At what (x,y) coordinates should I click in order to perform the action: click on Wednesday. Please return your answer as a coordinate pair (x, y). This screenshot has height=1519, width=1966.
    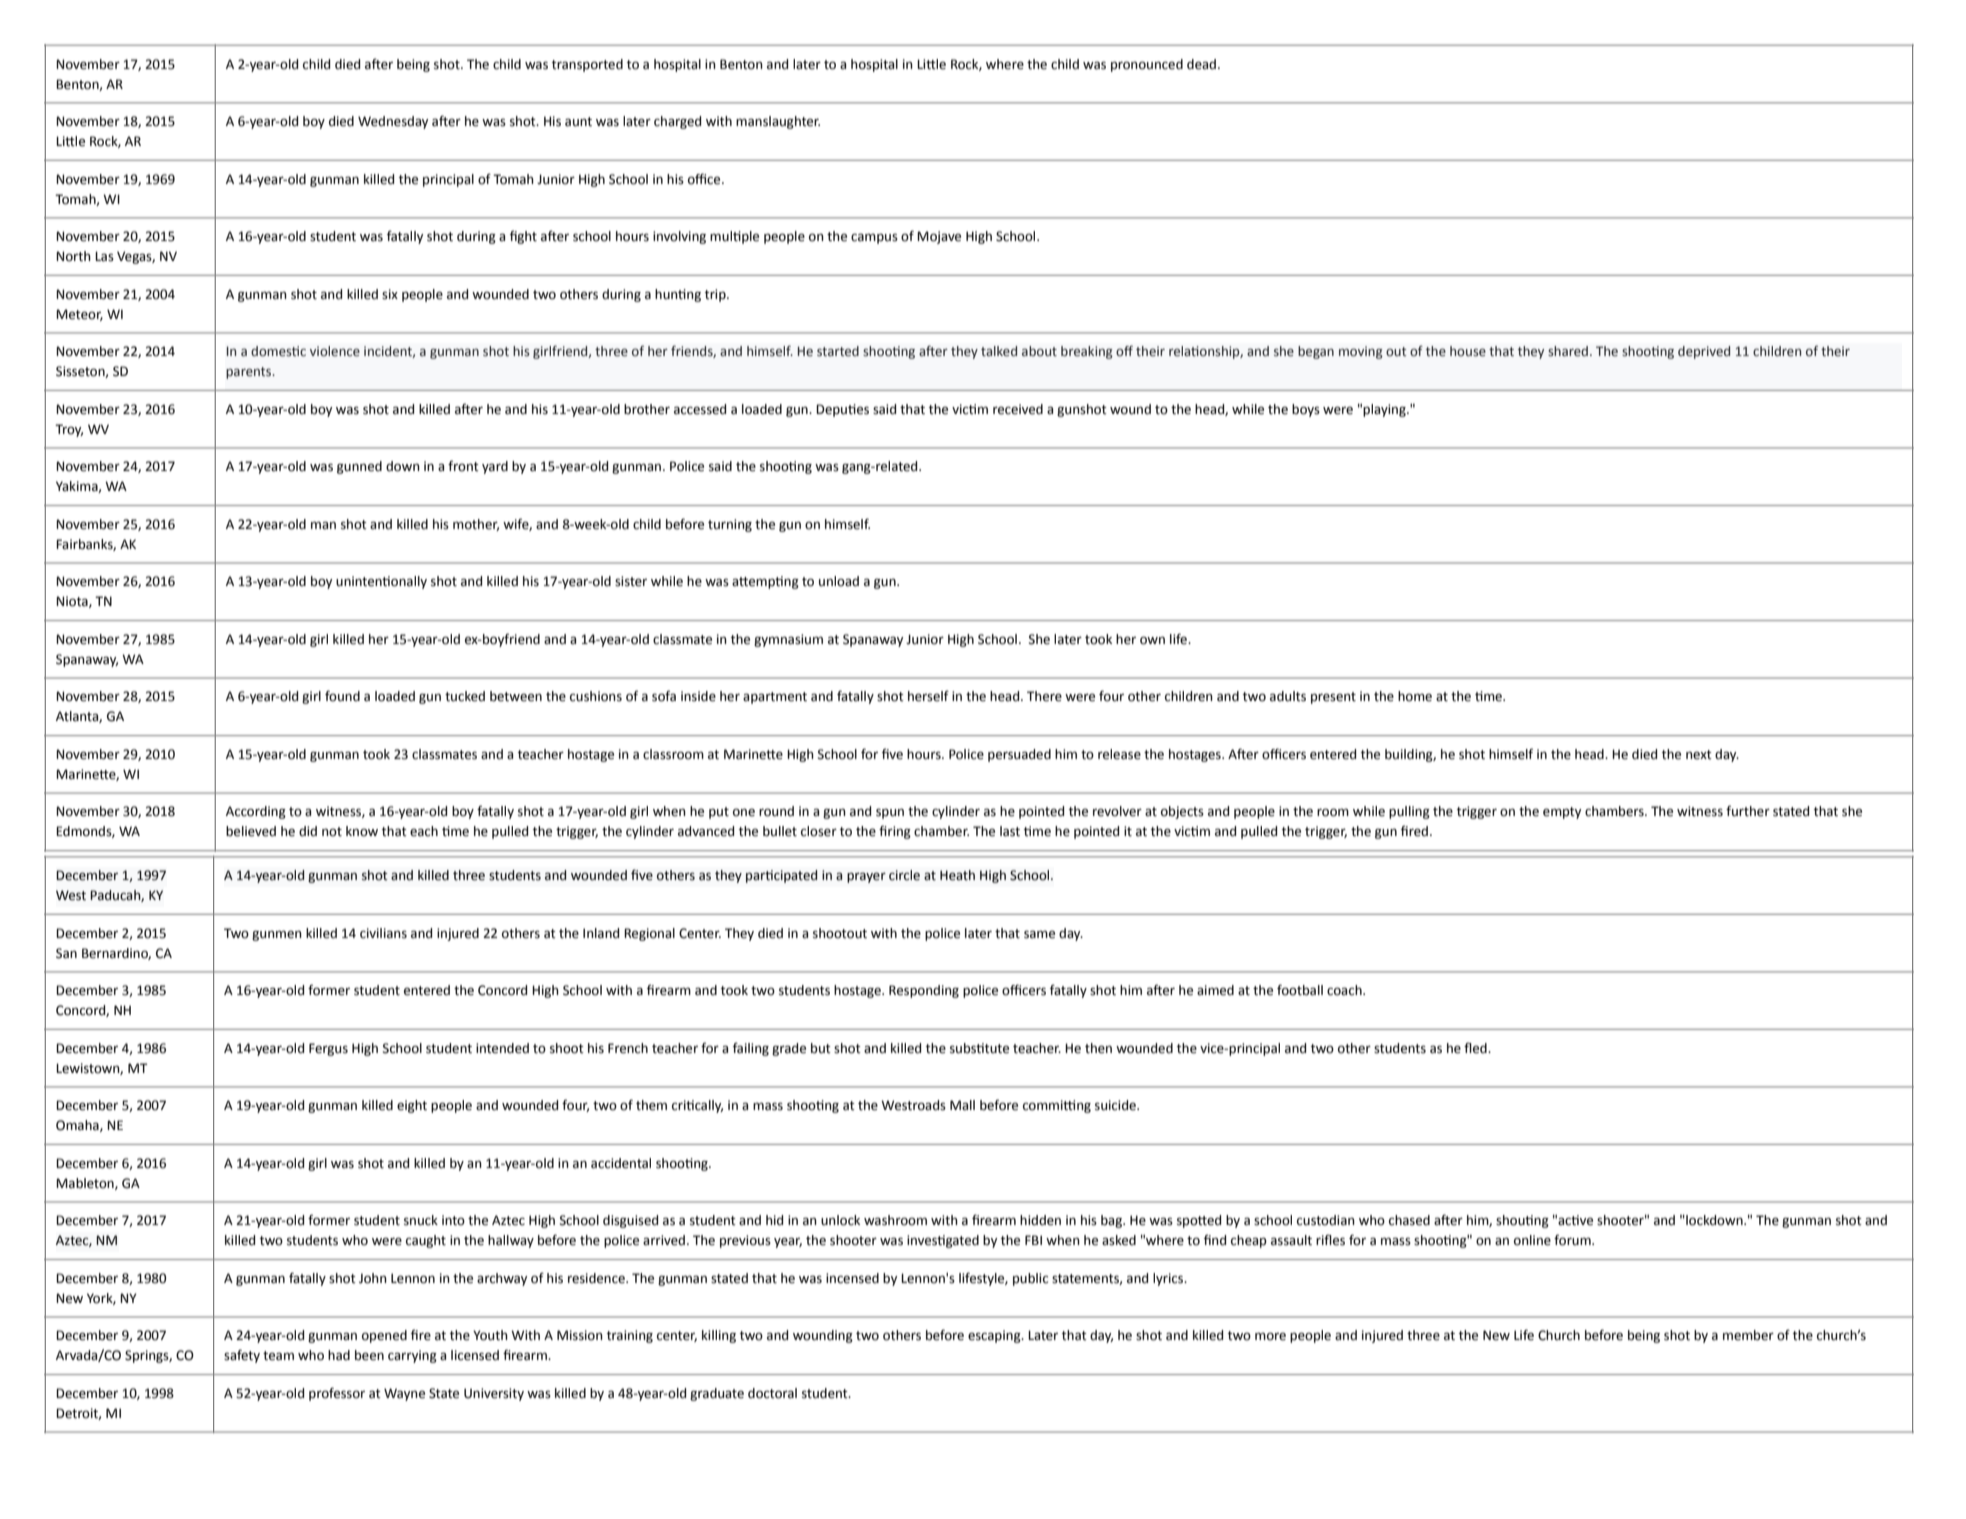
    Looking at the image, I should click on (393, 122).
